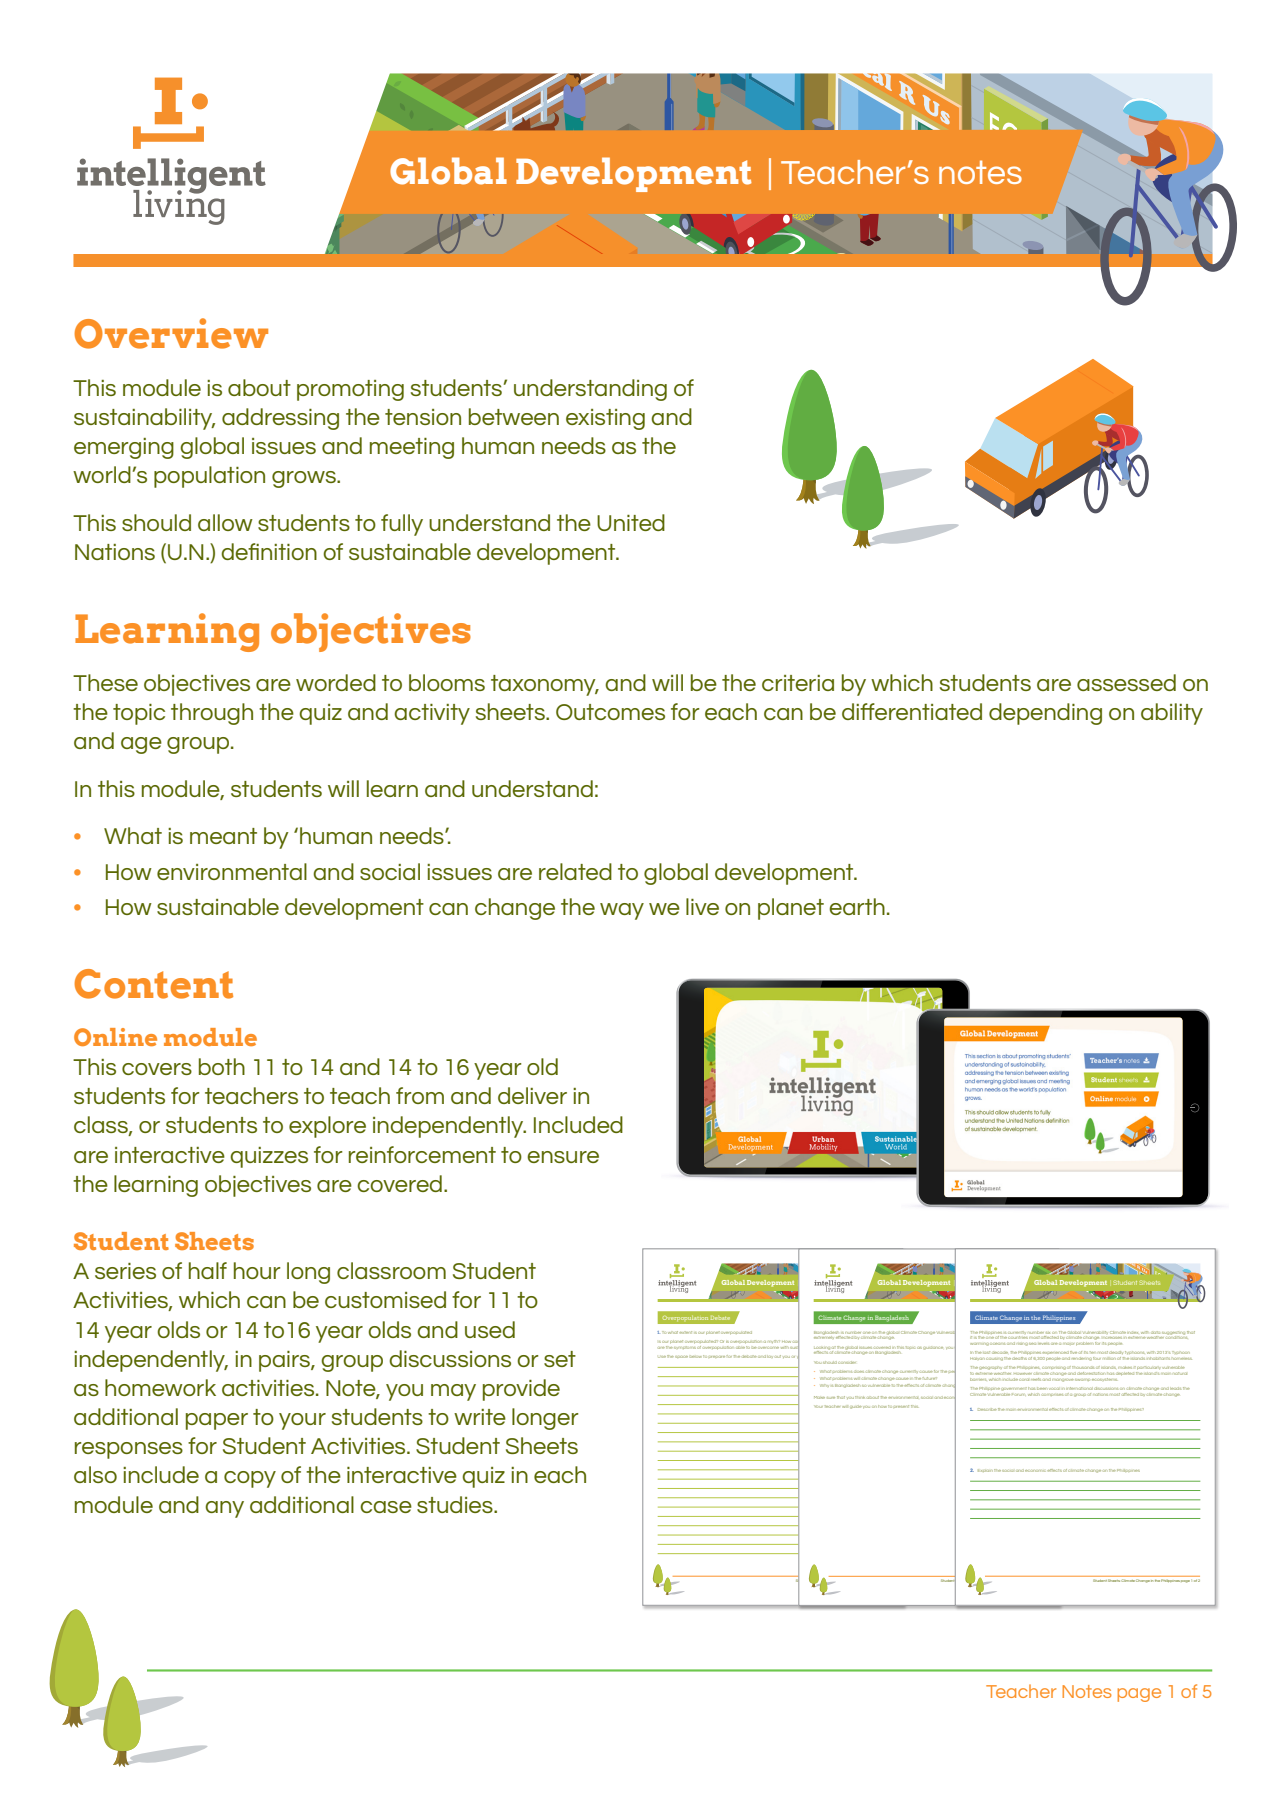  What do you see at coordinates (480, 1417) in the screenshot?
I see `write` at bounding box center [480, 1417].
